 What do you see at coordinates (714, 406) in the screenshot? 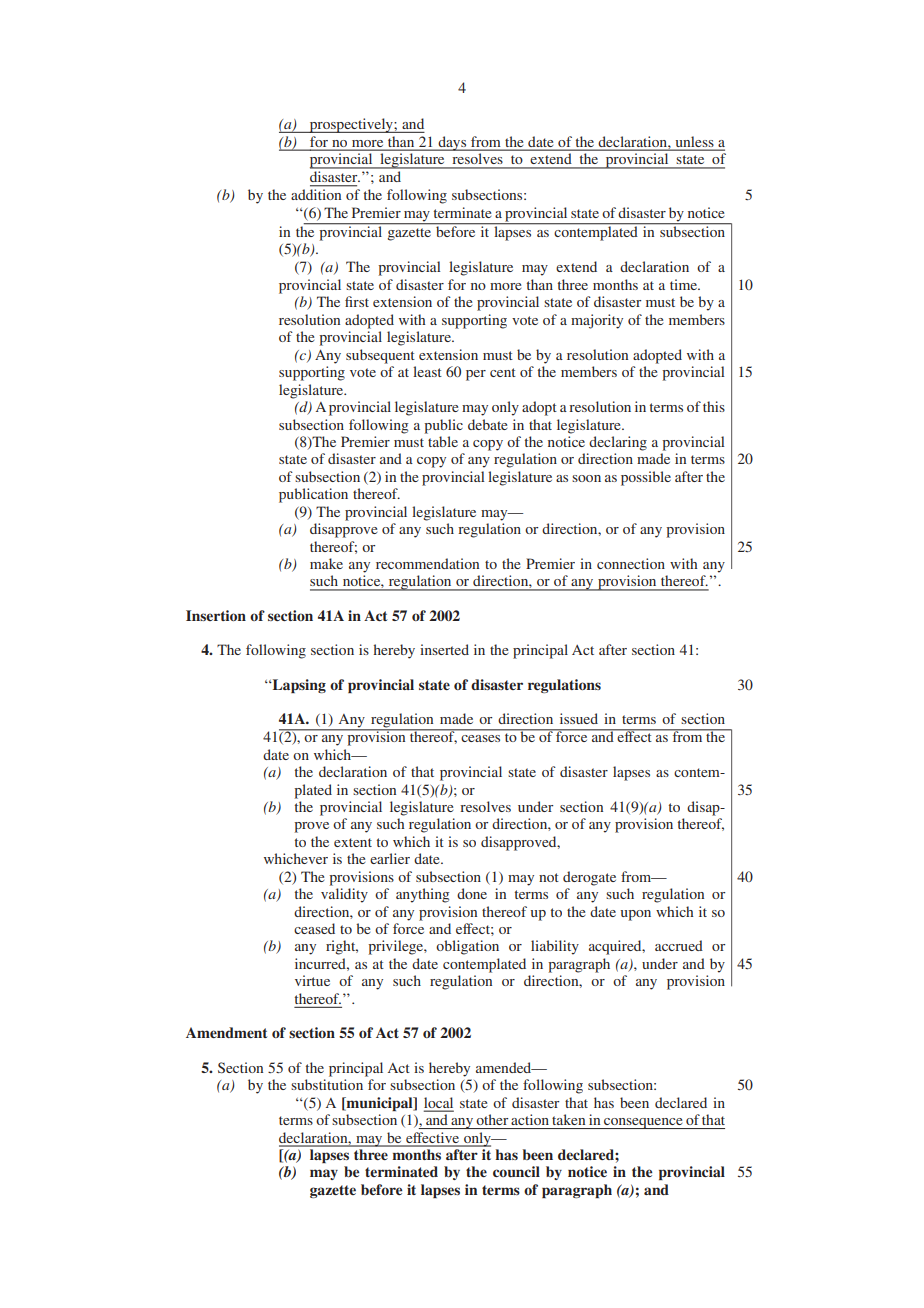
I see `this` at bounding box center [714, 406].
